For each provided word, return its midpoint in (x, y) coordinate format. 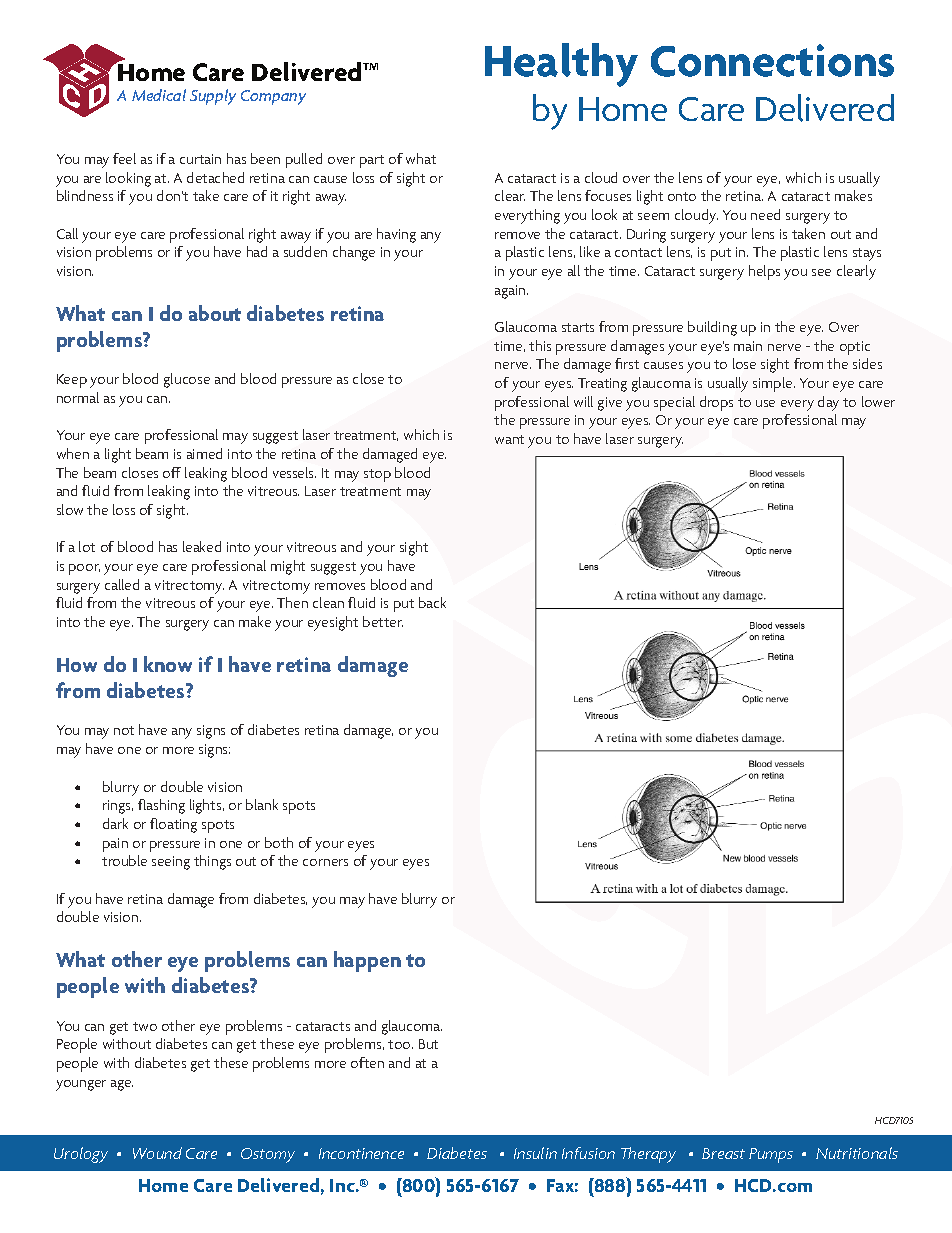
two (145, 1026)
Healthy (561, 65)
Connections (772, 60)
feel (124, 158)
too (400, 1044)
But (428, 1044)
